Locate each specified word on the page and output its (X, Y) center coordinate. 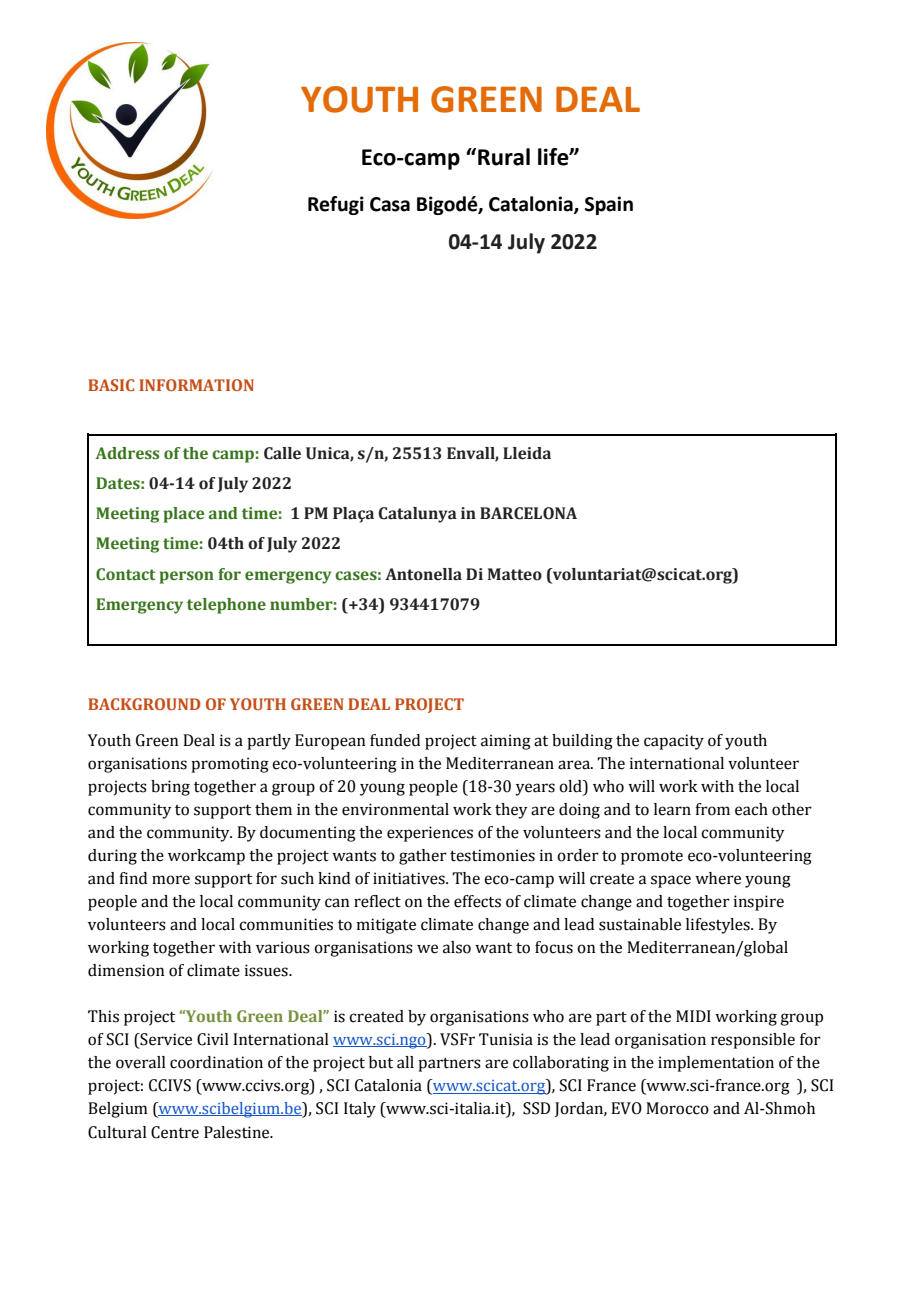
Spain (609, 205)
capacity (674, 742)
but (381, 1062)
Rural (504, 157)
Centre (175, 1132)
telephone (226, 606)
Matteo (515, 574)
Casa (390, 204)
